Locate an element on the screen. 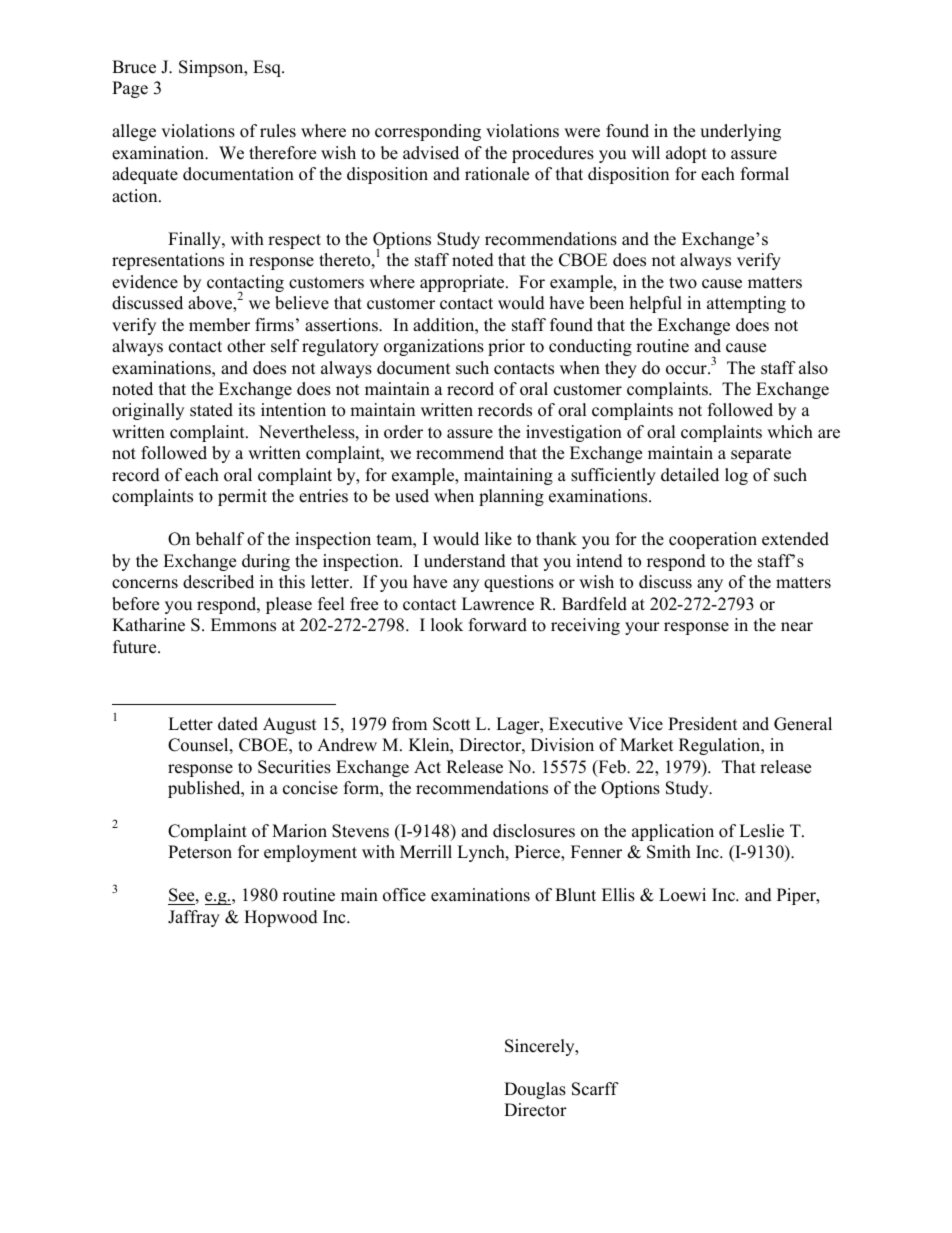 The image size is (952, 1233). Leslie is located at coordinates (761, 831).
